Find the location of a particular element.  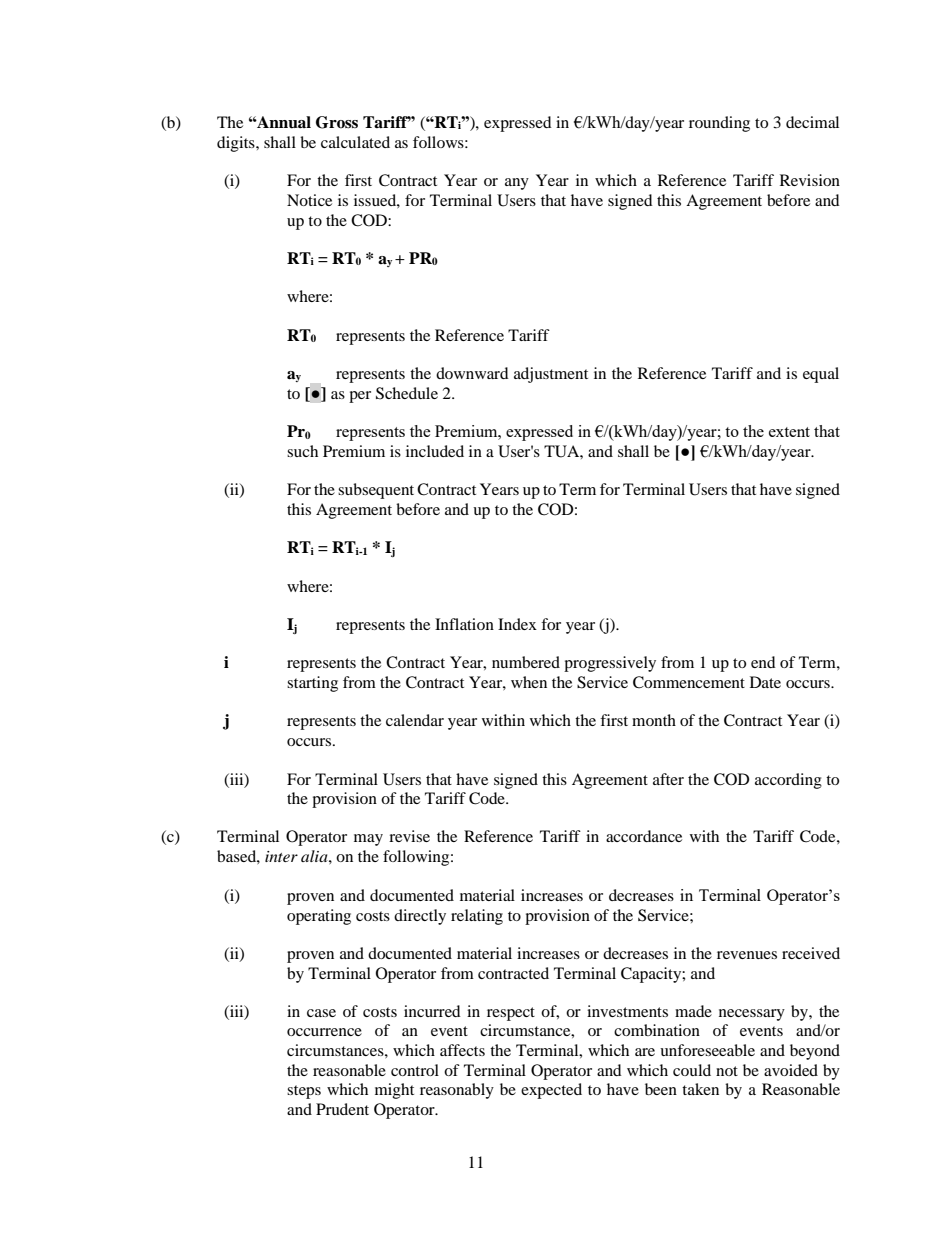

steps is located at coordinates (304, 1092).
